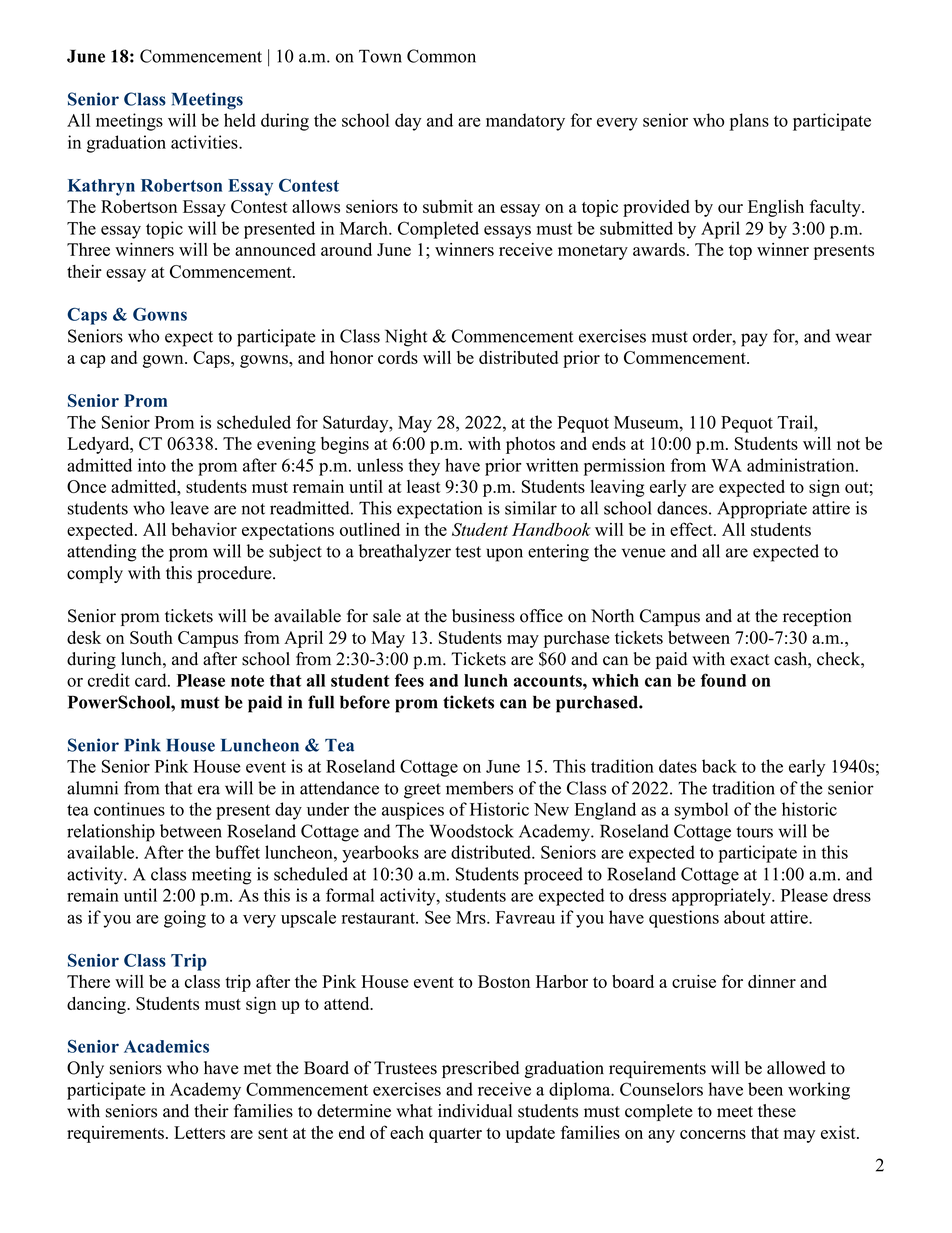 This document has width=952, height=1233. What do you see at coordinates (749, 122) in the document?
I see `plans` at bounding box center [749, 122].
